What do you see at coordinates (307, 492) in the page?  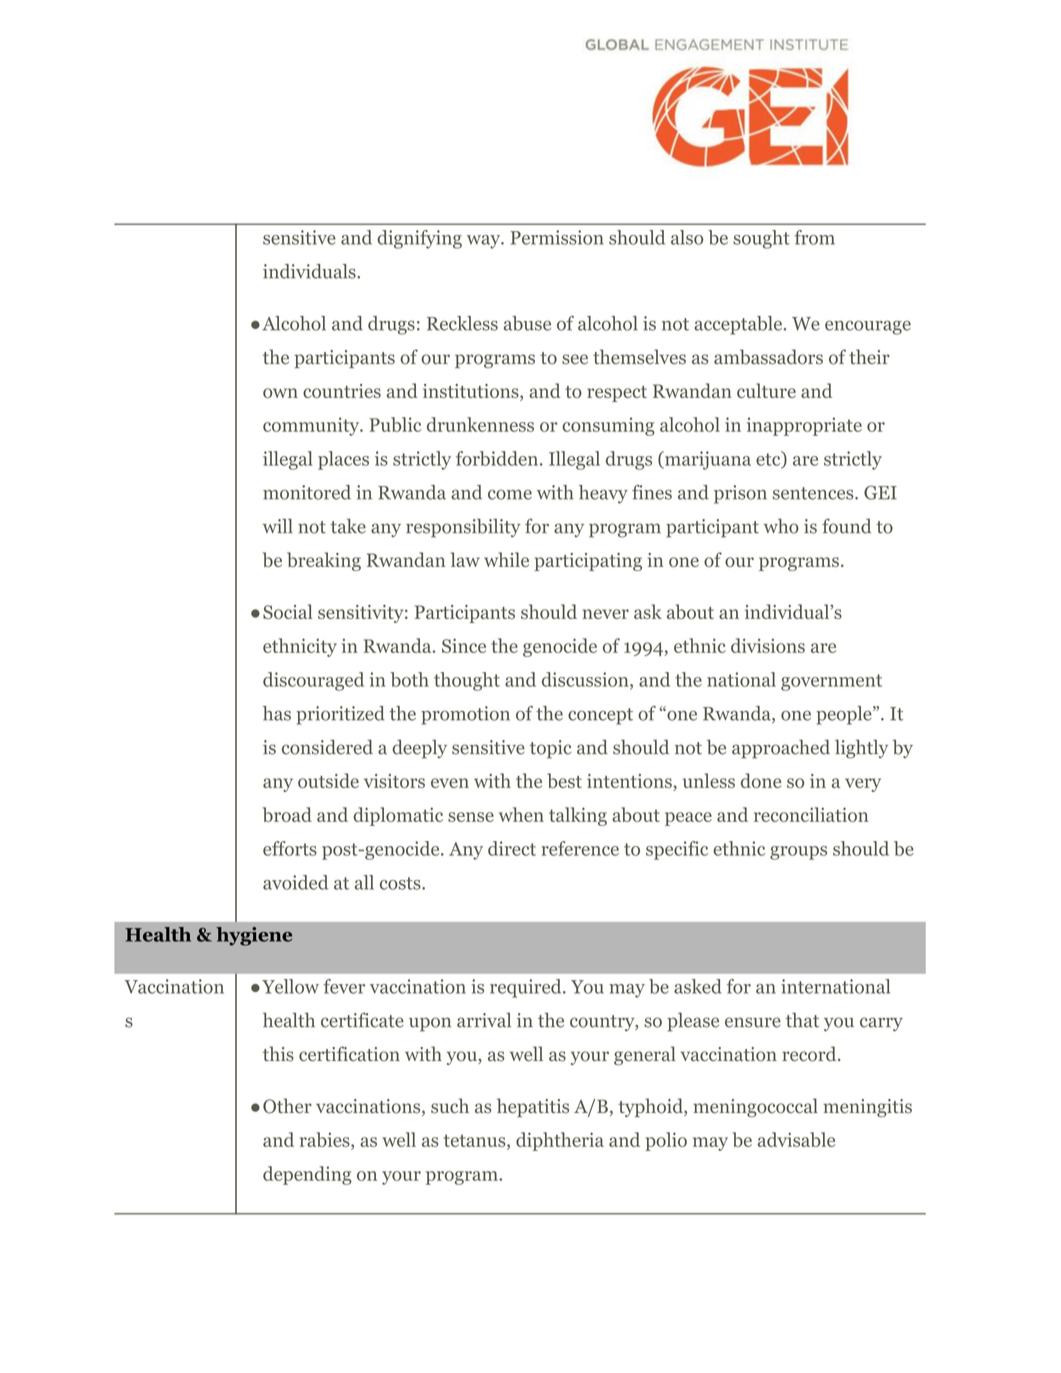 I see `monitored` at bounding box center [307, 492].
